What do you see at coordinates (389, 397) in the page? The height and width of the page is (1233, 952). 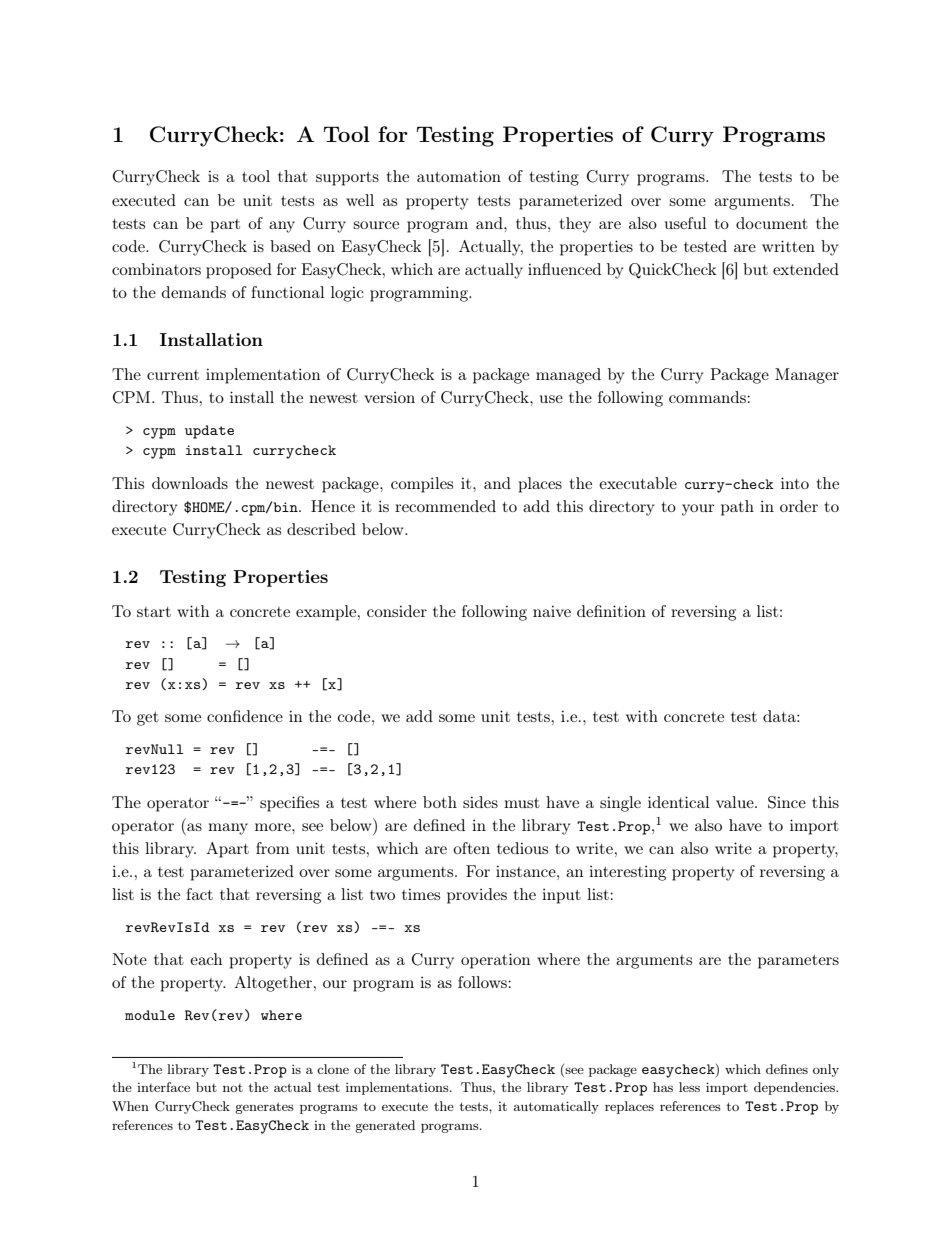 I see `version` at bounding box center [389, 397].
